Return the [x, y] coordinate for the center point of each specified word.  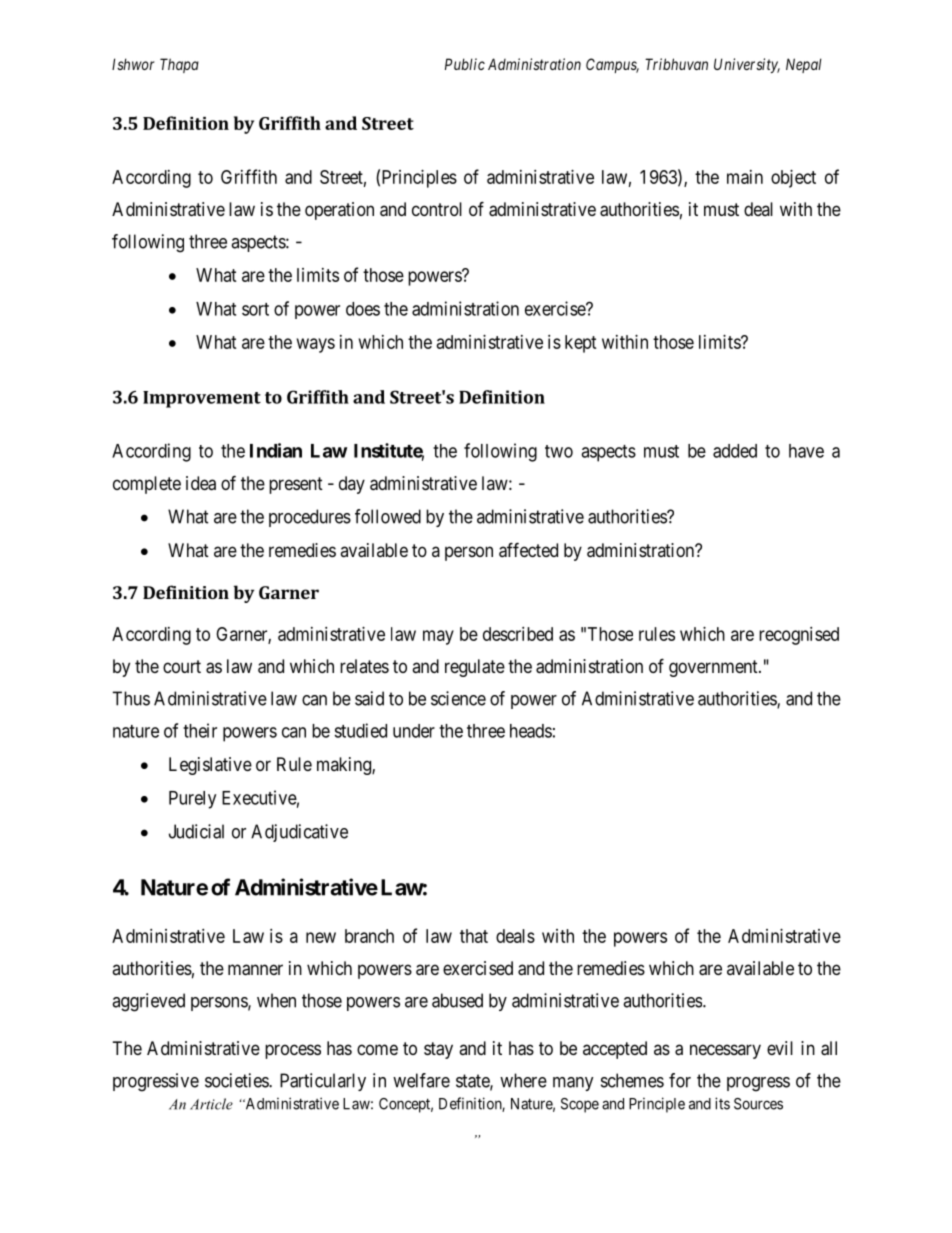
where [523, 1080]
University [747, 65]
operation [339, 211]
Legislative [210, 766]
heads [531, 731]
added [735, 451]
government [714, 668]
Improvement [202, 399]
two [559, 451]
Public [465, 64]
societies [237, 1080]
